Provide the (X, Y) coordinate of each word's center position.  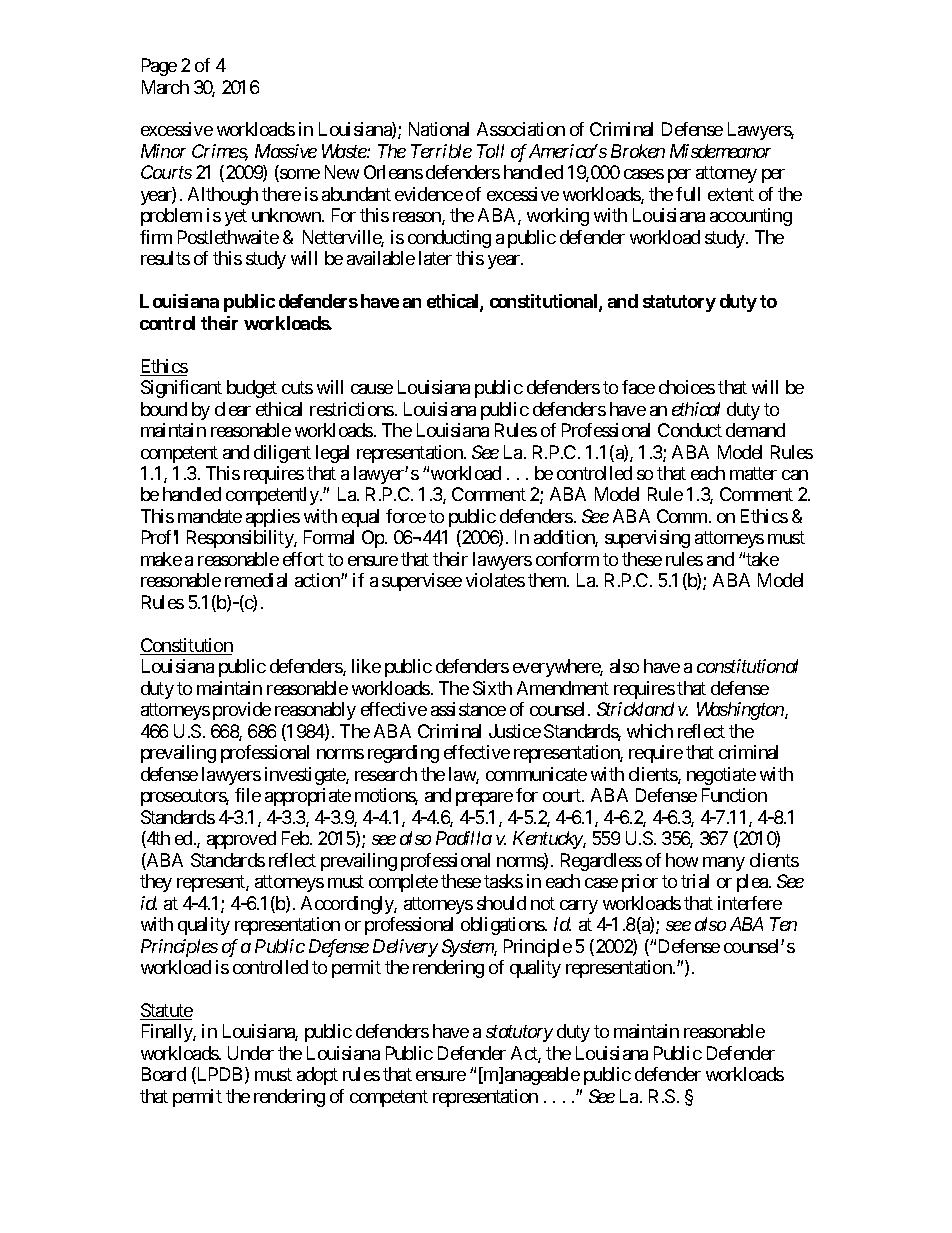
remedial (256, 580)
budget (252, 389)
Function (734, 795)
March (165, 87)
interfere (750, 903)
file (248, 795)
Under (251, 1053)
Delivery (405, 948)
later (435, 258)
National (439, 129)
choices (687, 387)
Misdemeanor (720, 151)
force (406, 516)
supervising (647, 539)
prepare (484, 799)
